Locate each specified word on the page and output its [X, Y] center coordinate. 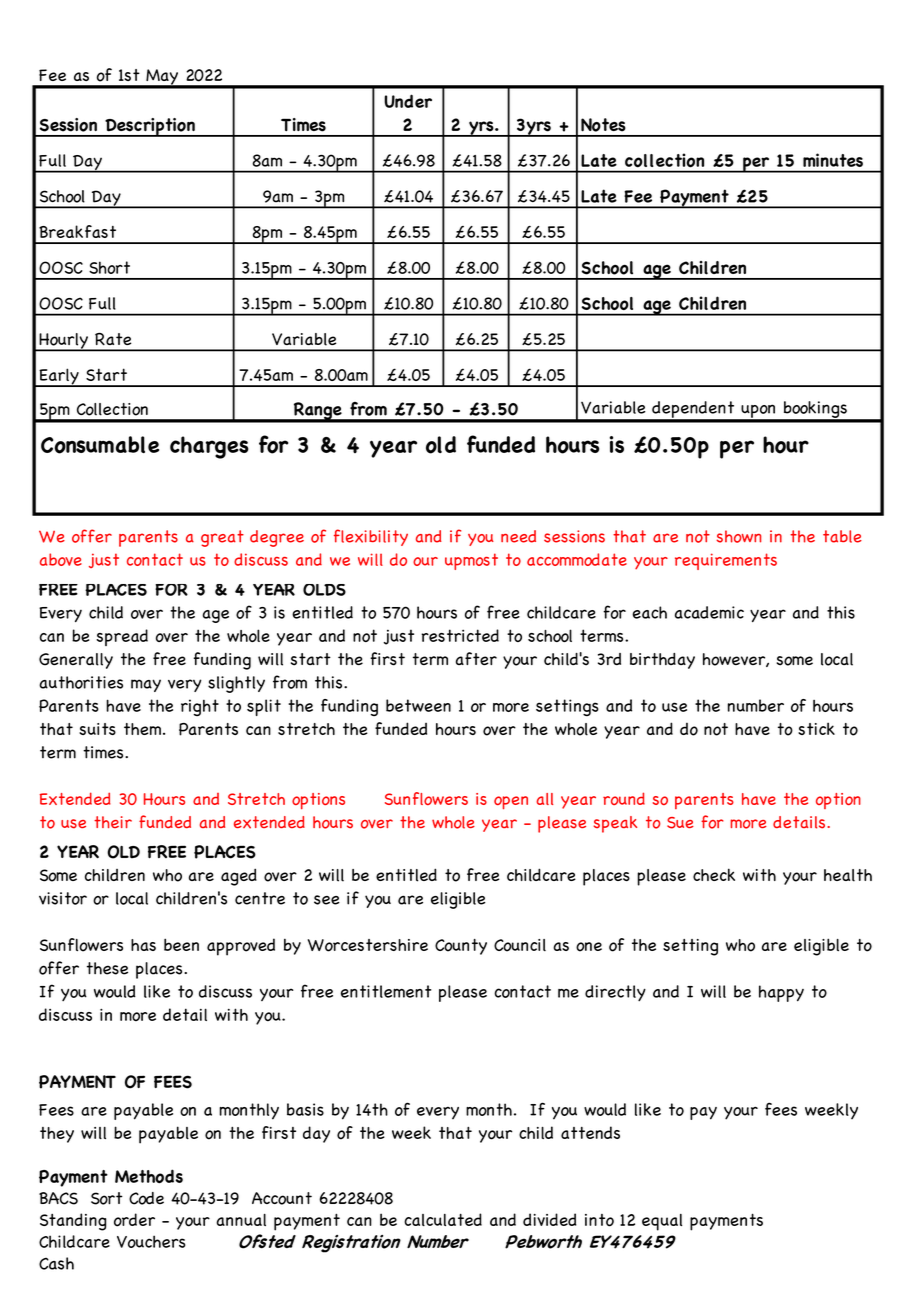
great [222, 538]
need [518, 536]
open [511, 803]
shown [739, 536]
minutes [833, 160]
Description [150, 127]
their [113, 822]
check [714, 874]
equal [662, 1222]
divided [549, 1219]
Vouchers [151, 1241]
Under [408, 101]
